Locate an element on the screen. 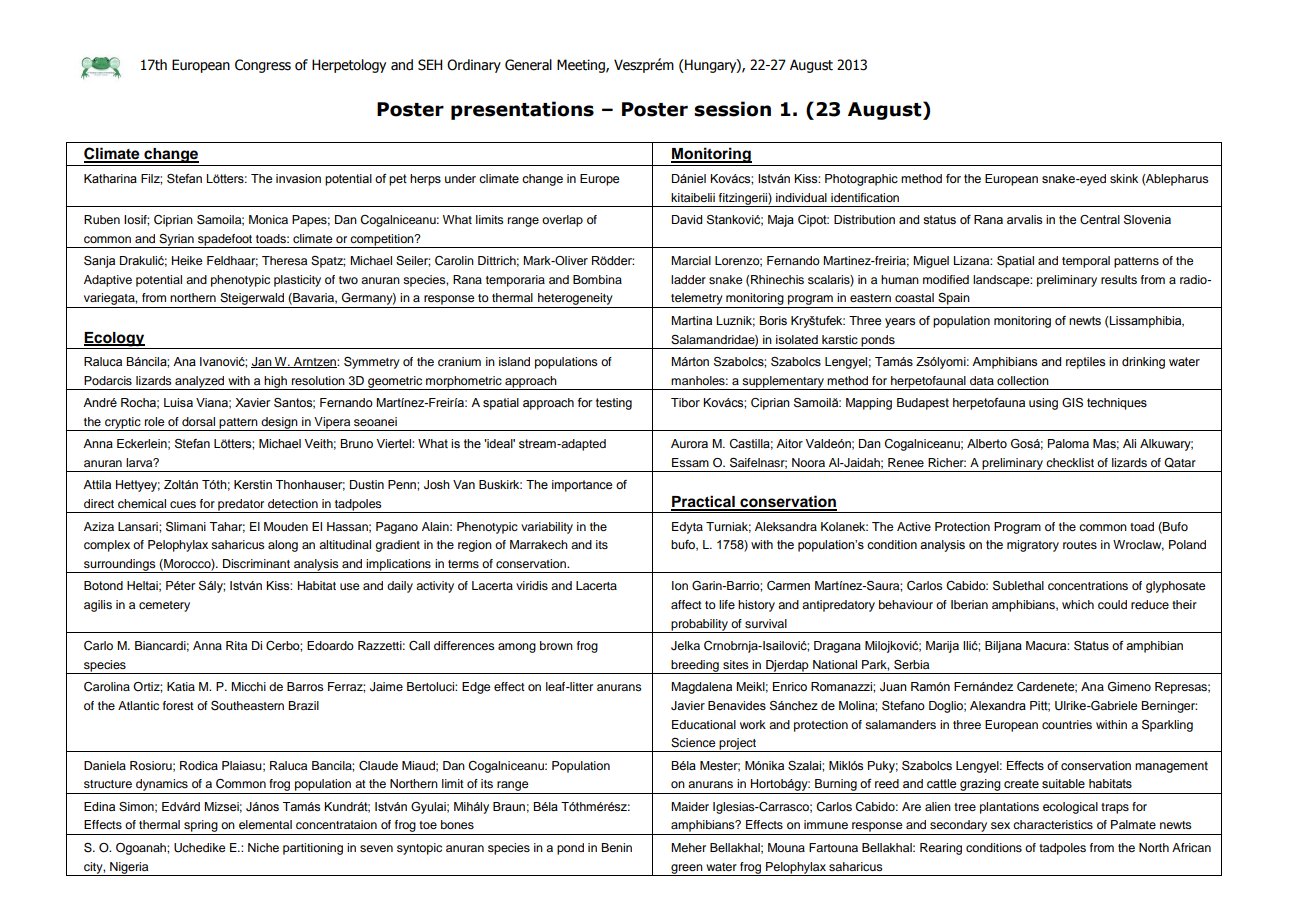 The width and height of the screenshot is (1308, 924). session is located at coordinates (732, 109).
